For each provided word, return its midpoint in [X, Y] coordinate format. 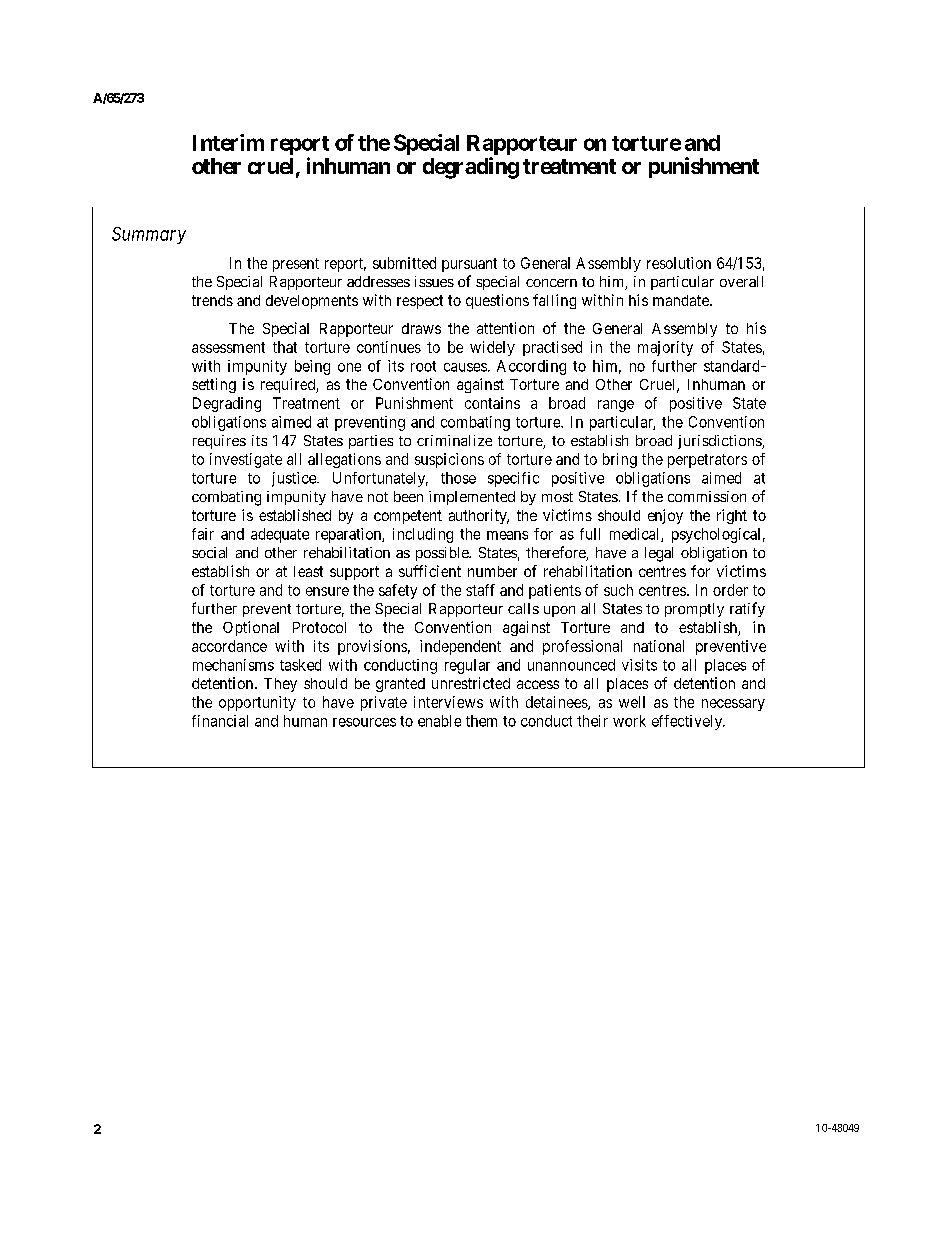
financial [220, 721]
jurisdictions [720, 442]
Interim [228, 142]
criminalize [454, 440]
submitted [404, 263]
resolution [679, 263]
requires [219, 442]
